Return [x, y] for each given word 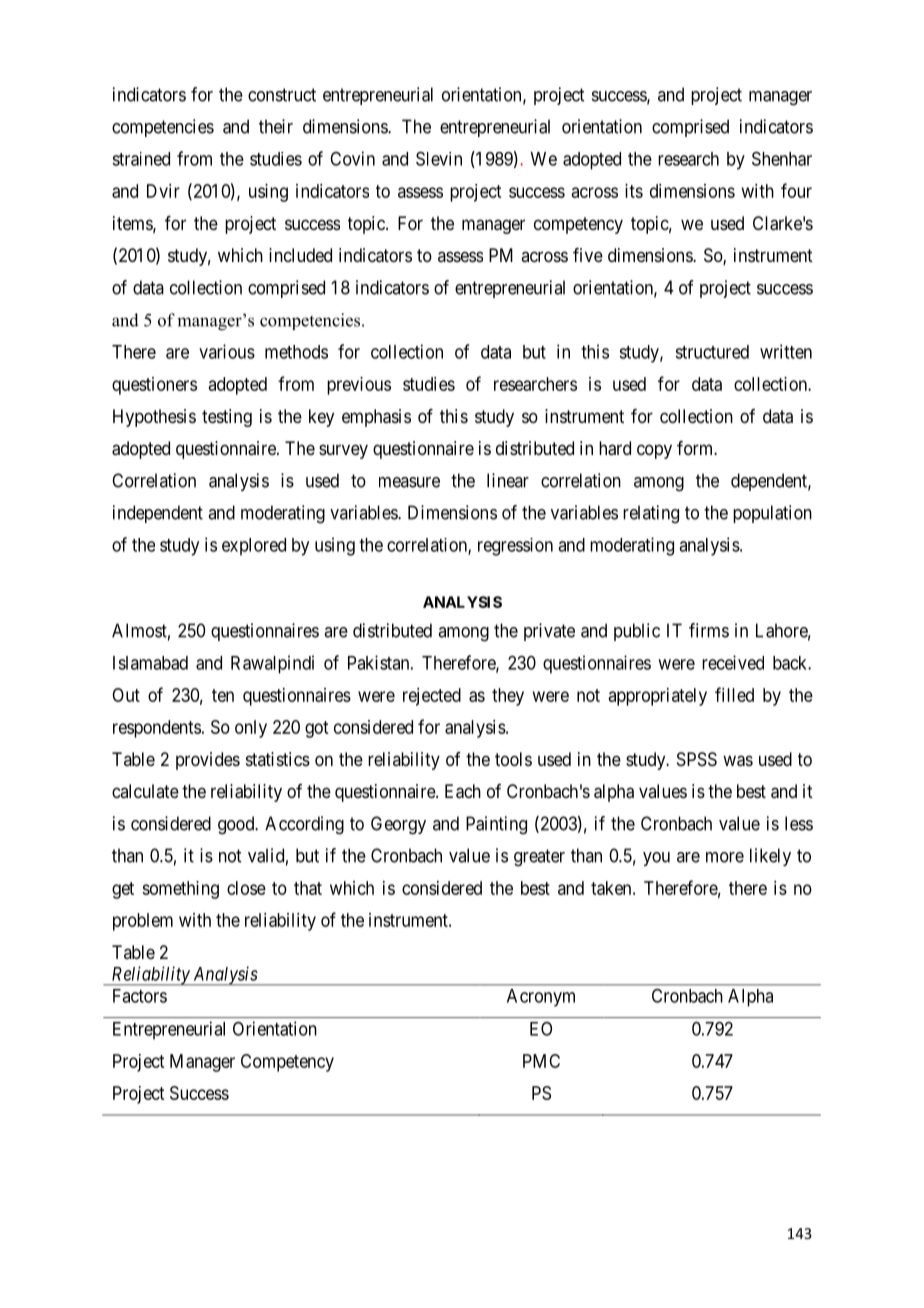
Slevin [439, 158]
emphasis [376, 418]
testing [227, 418]
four [796, 190]
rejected [432, 697]
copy [654, 451]
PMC [541, 1061]
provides [208, 761]
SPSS [697, 759]
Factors [140, 996]
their [276, 126]
